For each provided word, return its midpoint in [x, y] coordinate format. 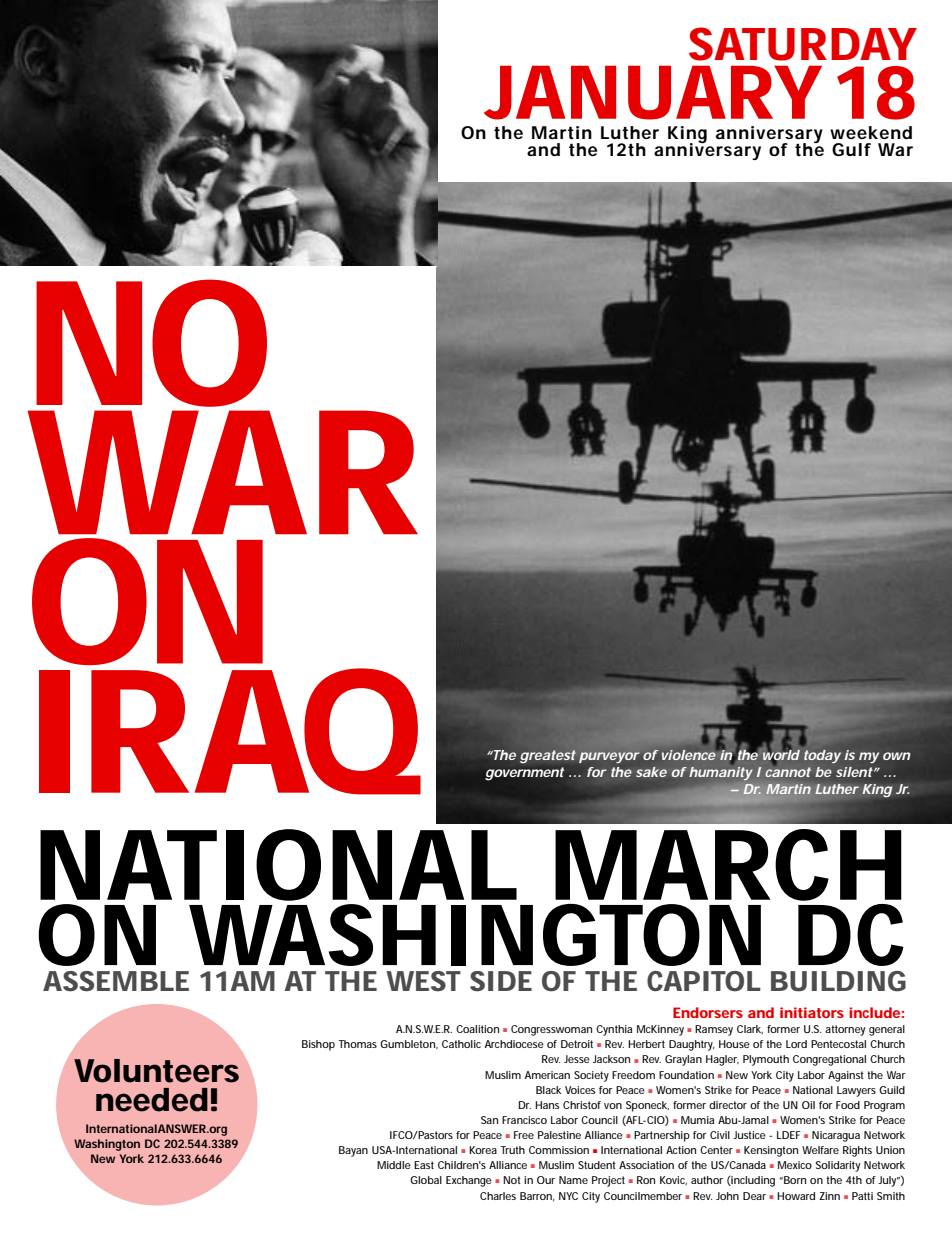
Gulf [851, 149]
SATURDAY [802, 44]
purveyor [609, 757]
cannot [788, 772]
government [524, 774]
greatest [548, 756]
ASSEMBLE [116, 981]
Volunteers [156, 1071]
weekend [871, 132]
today [822, 756]
